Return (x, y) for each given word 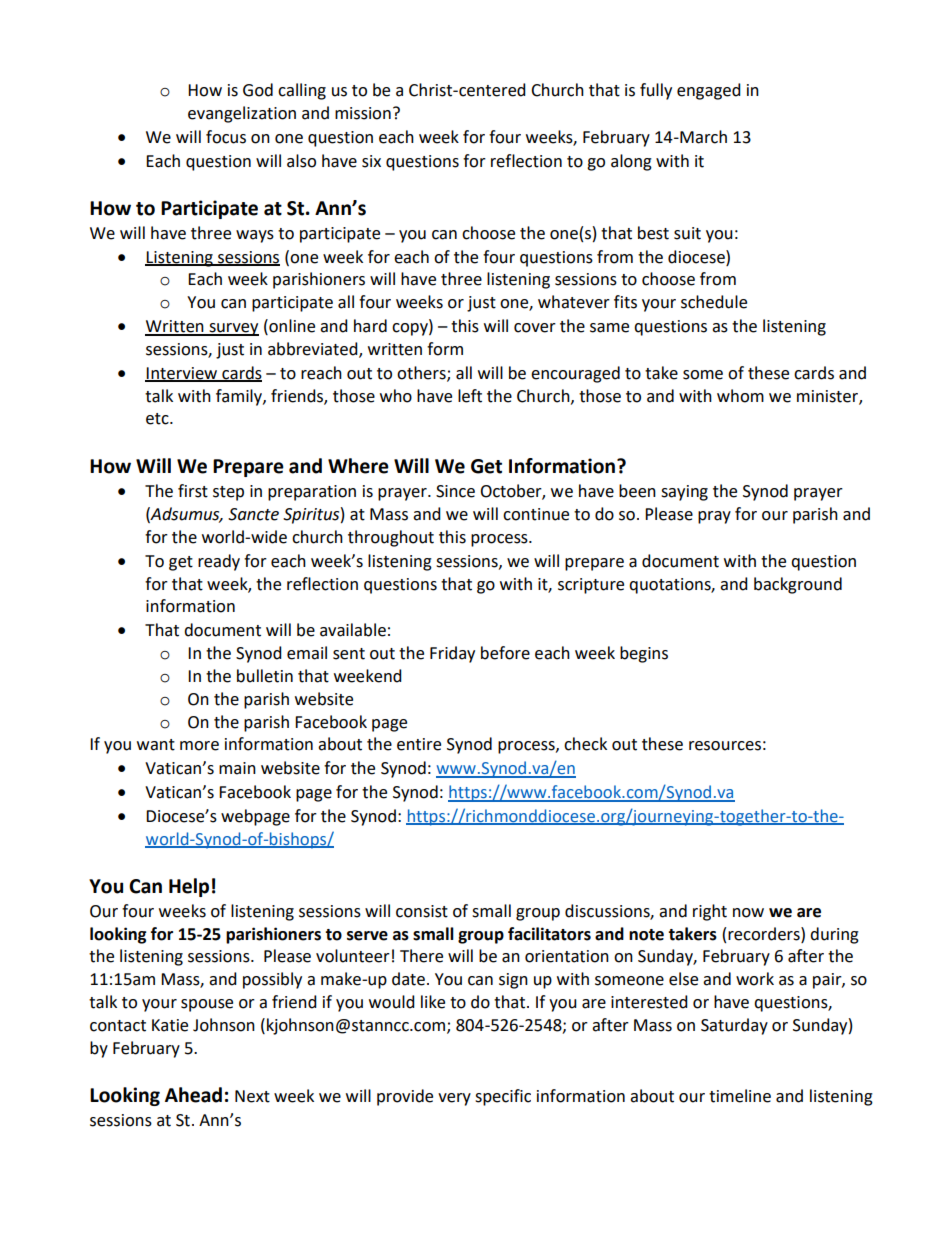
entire (419, 744)
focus (226, 137)
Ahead (193, 1095)
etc (158, 419)
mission (363, 113)
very (454, 1099)
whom (740, 396)
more (199, 746)
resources (725, 746)
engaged (709, 91)
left (470, 396)
